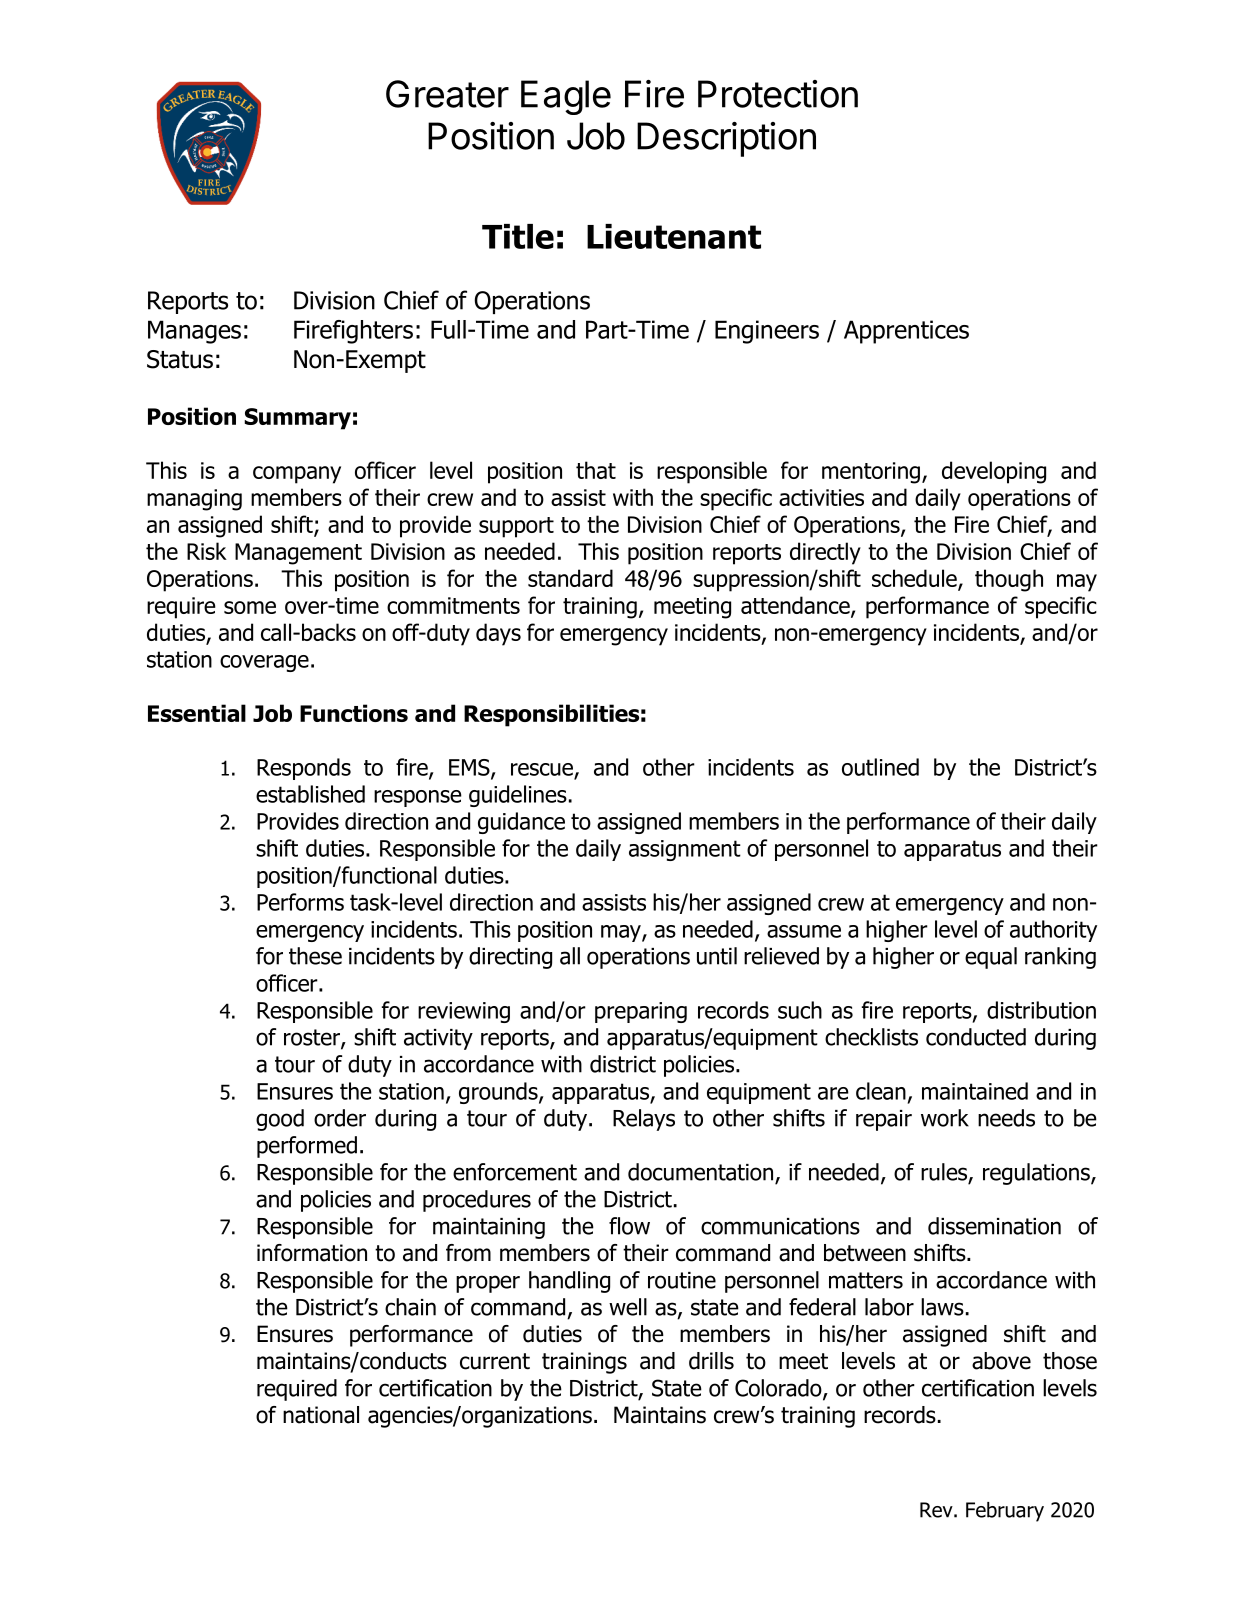  I want to click on Description, so click(726, 139).
